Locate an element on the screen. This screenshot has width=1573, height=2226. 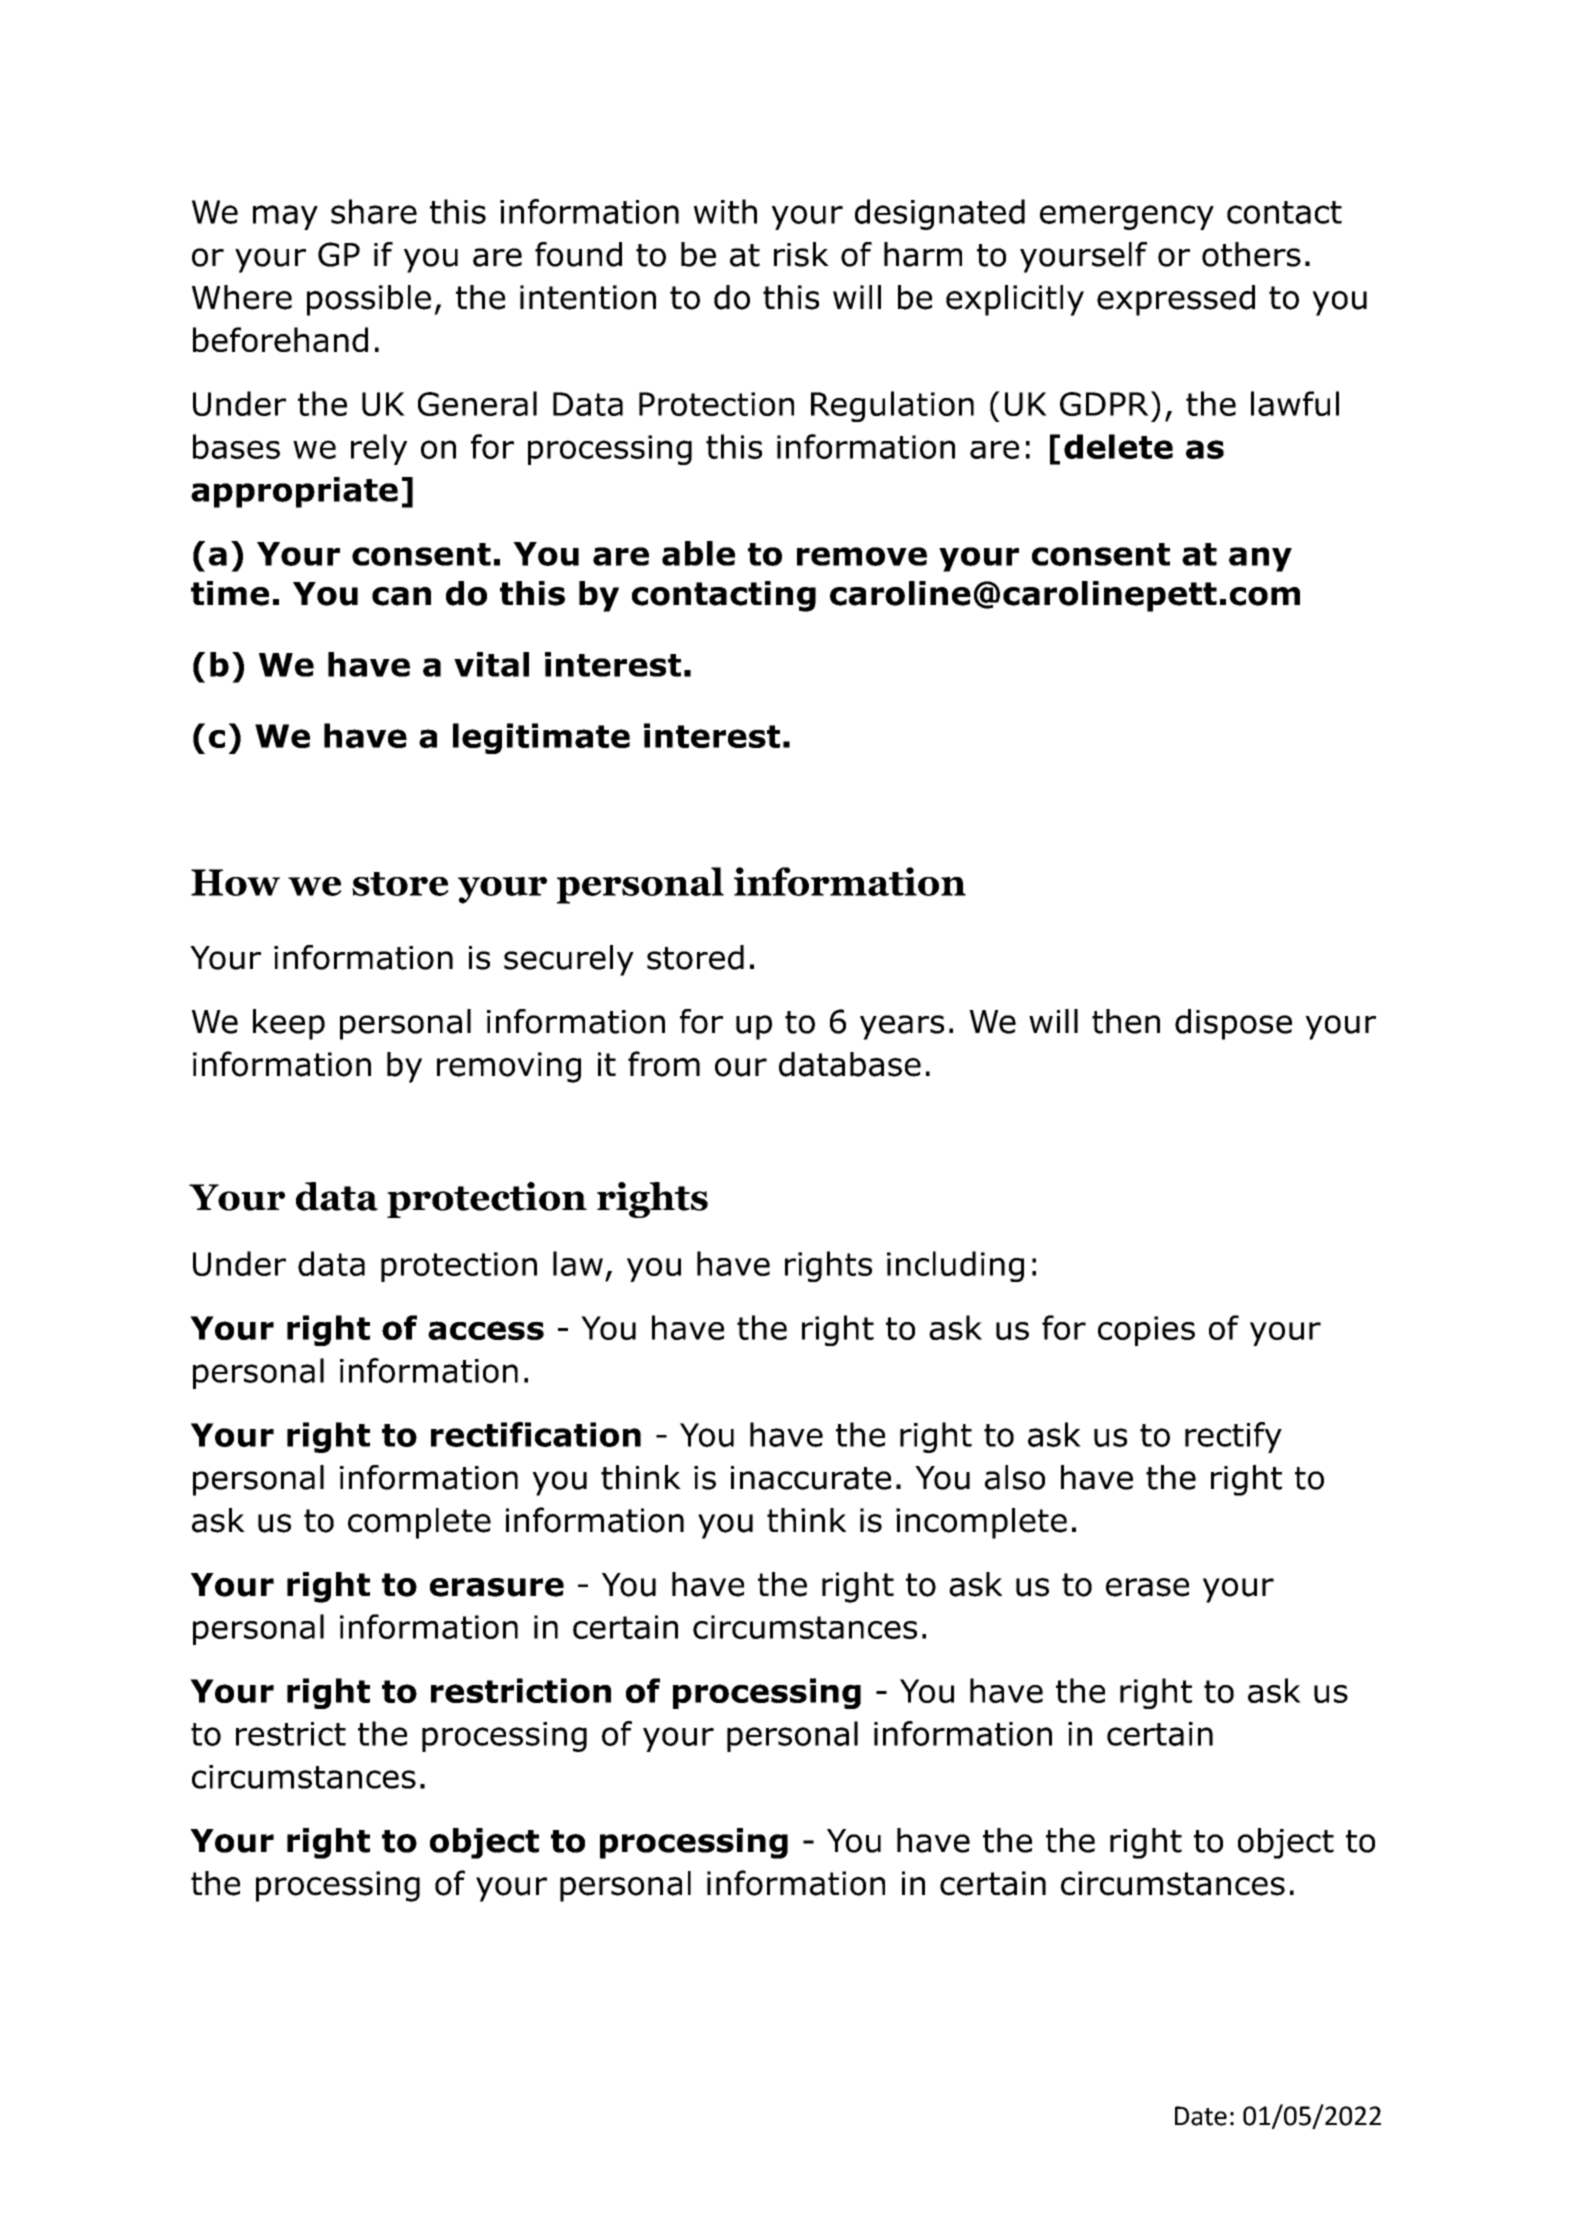
rectification is located at coordinates (536, 1434).
